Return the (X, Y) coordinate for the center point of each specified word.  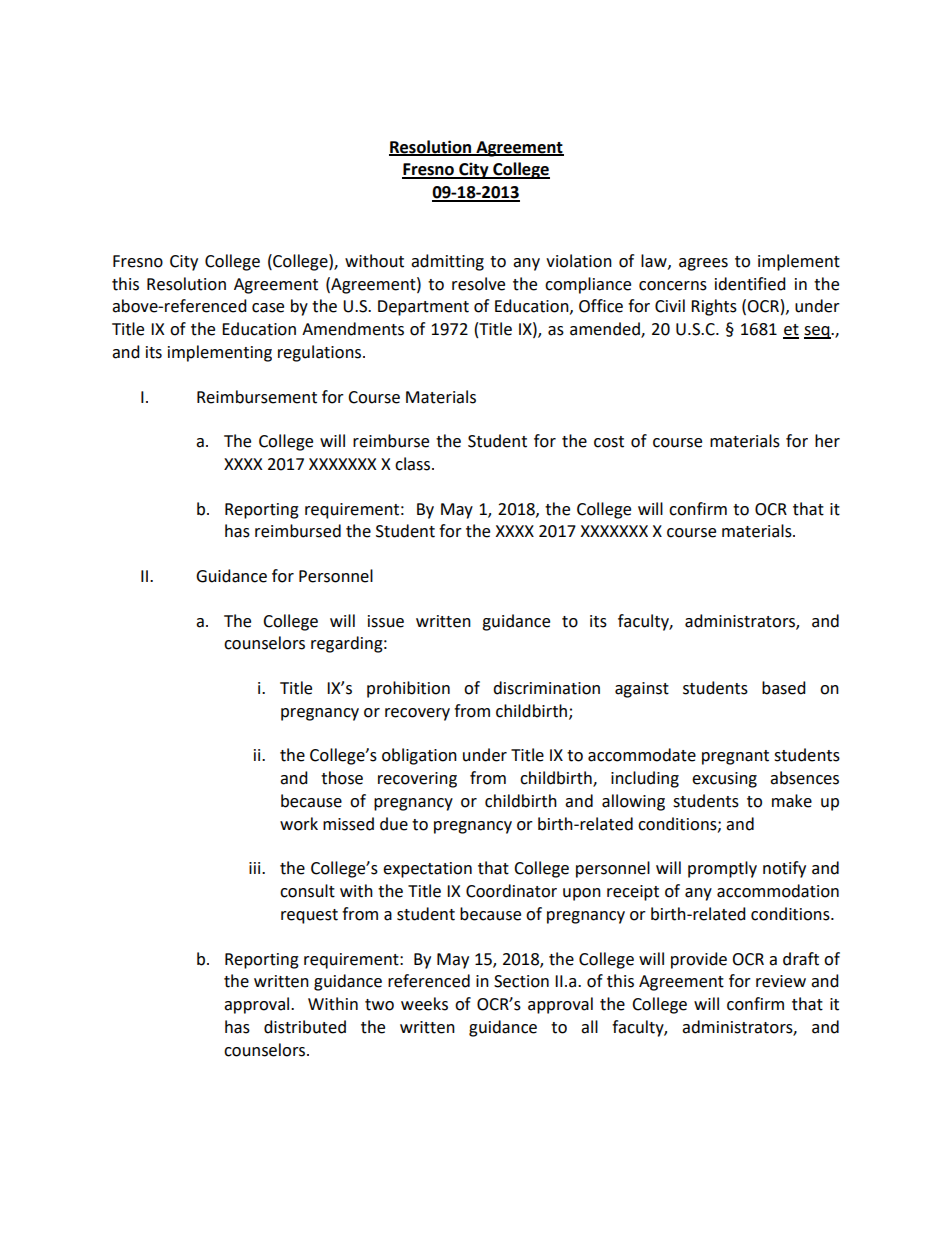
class (414, 464)
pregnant (735, 757)
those (342, 778)
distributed (305, 1027)
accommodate (642, 755)
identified (750, 284)
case (268, 308)
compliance (588, 285)
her (827, 441)
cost (609, 442)
